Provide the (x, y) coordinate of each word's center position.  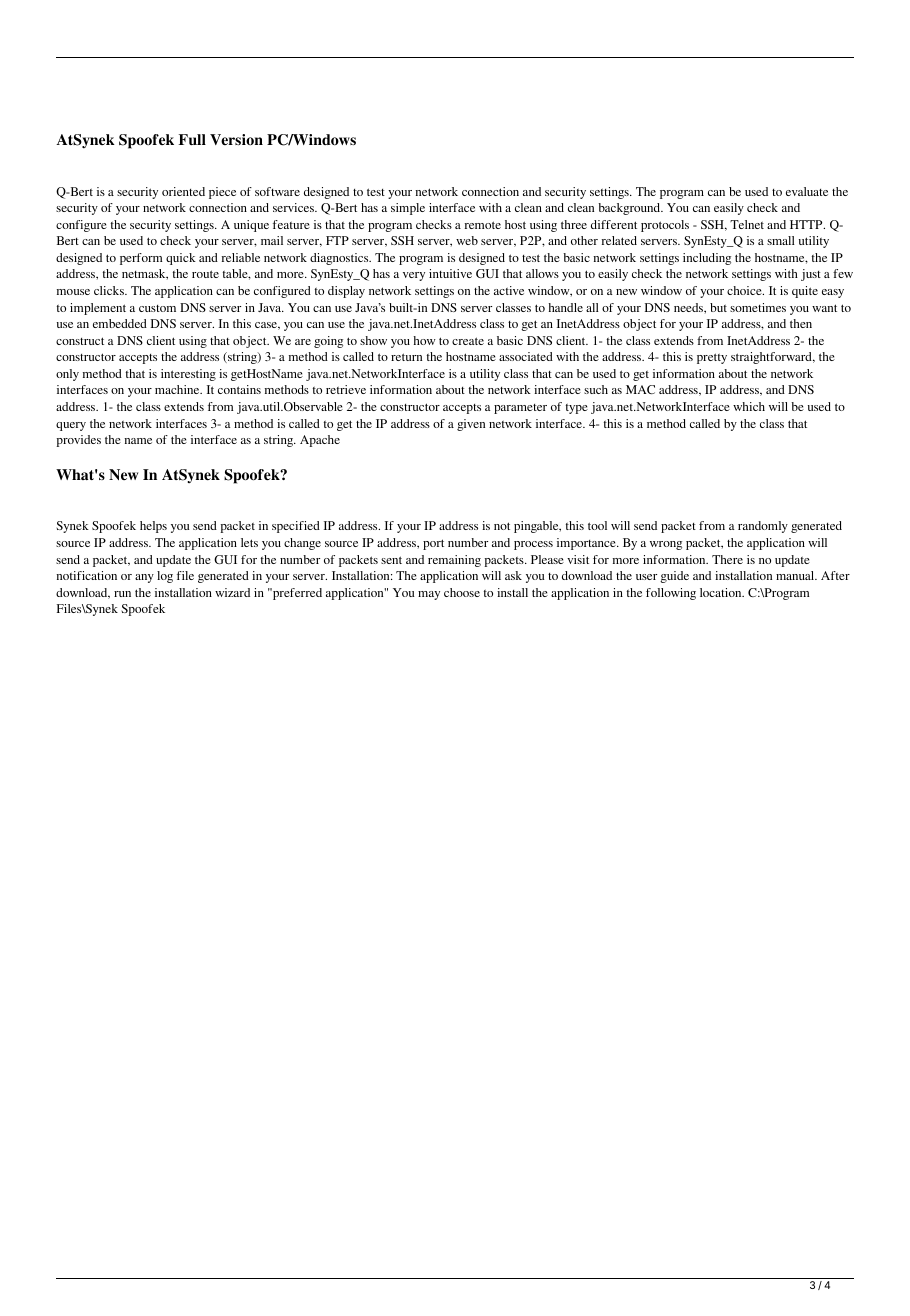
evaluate (807, 191)
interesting (188, 375)
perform (141, 259)
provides (79, 441)
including (707, 259)
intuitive (450, 273)
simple (408, 209)
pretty (712, 358)
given (471, 425)
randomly (763, 527)
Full (192, 139)
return (406, 357)
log (165, 577)
